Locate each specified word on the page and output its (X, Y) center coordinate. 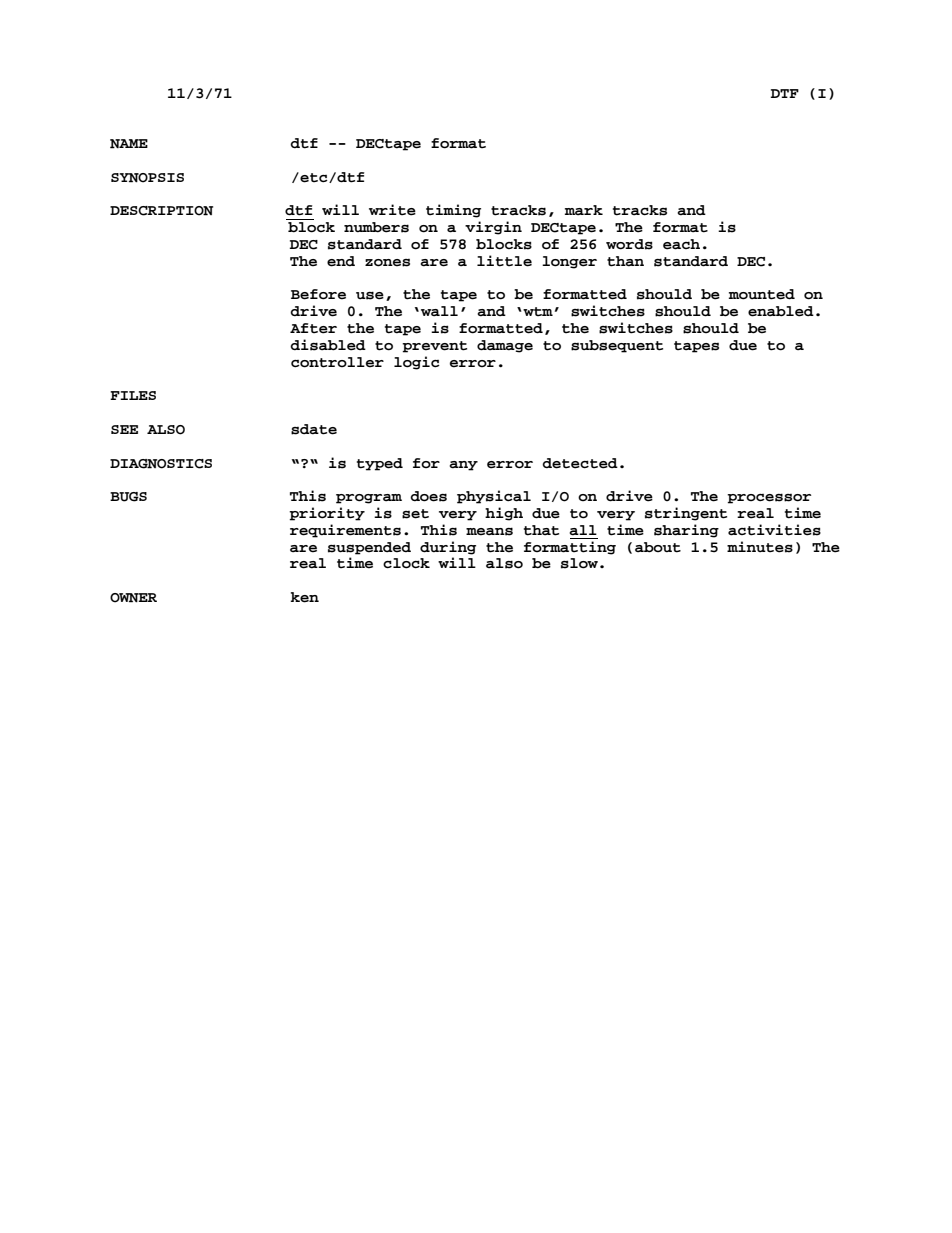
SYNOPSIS (147, 178)
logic (417, 363)
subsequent (617, 346)
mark (584, 210)
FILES (133, 395)
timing (453, 211)
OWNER (133, 598)
